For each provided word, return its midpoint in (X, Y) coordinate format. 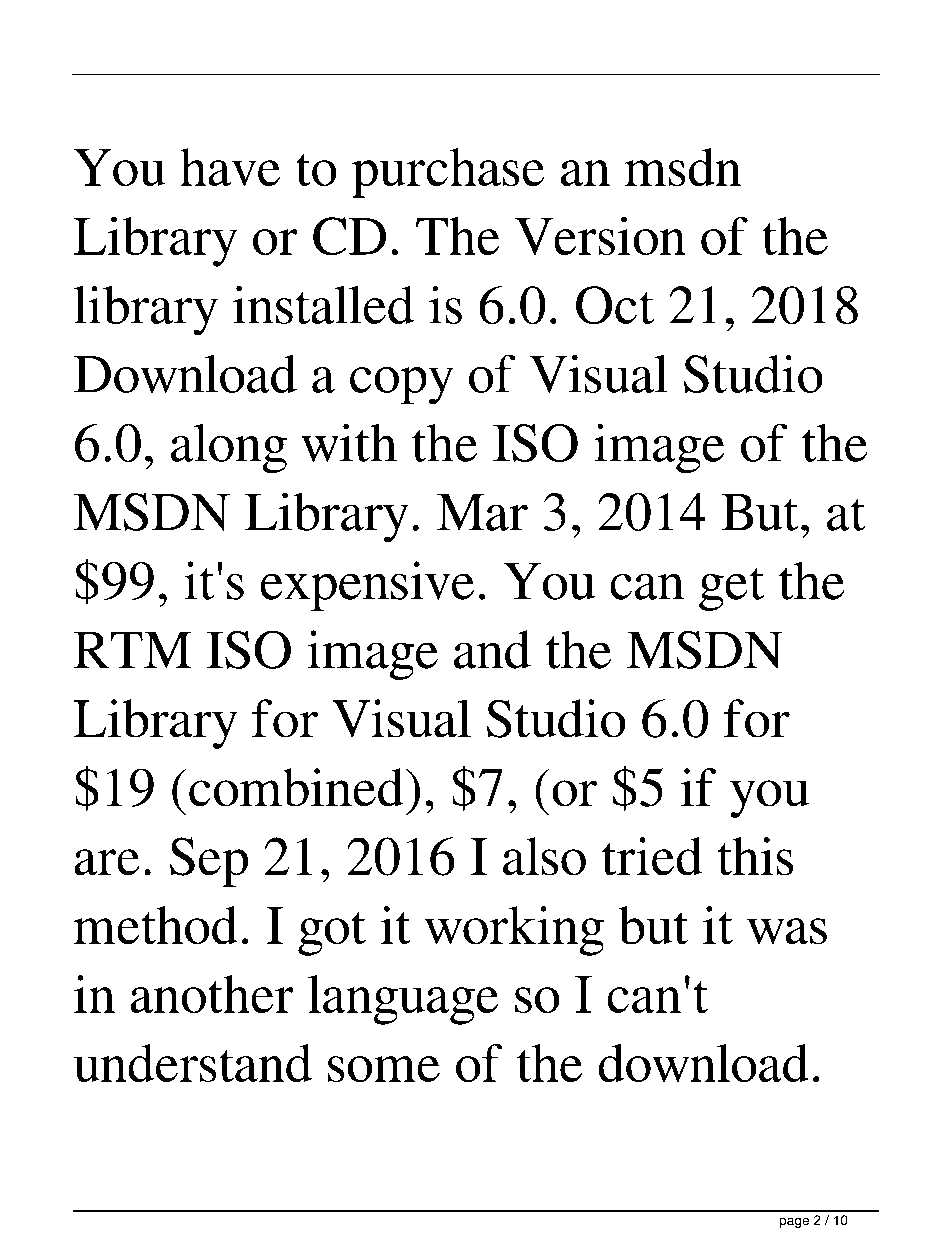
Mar (482, 512)
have (230, 167)
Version (600, 236)
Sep (209, 862)
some (384, 1069)
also (544, 856)
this (755, 856)
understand (193, 1063)
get (731, 589)
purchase (448, 173)
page (794, 1222)
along (229, 448)
